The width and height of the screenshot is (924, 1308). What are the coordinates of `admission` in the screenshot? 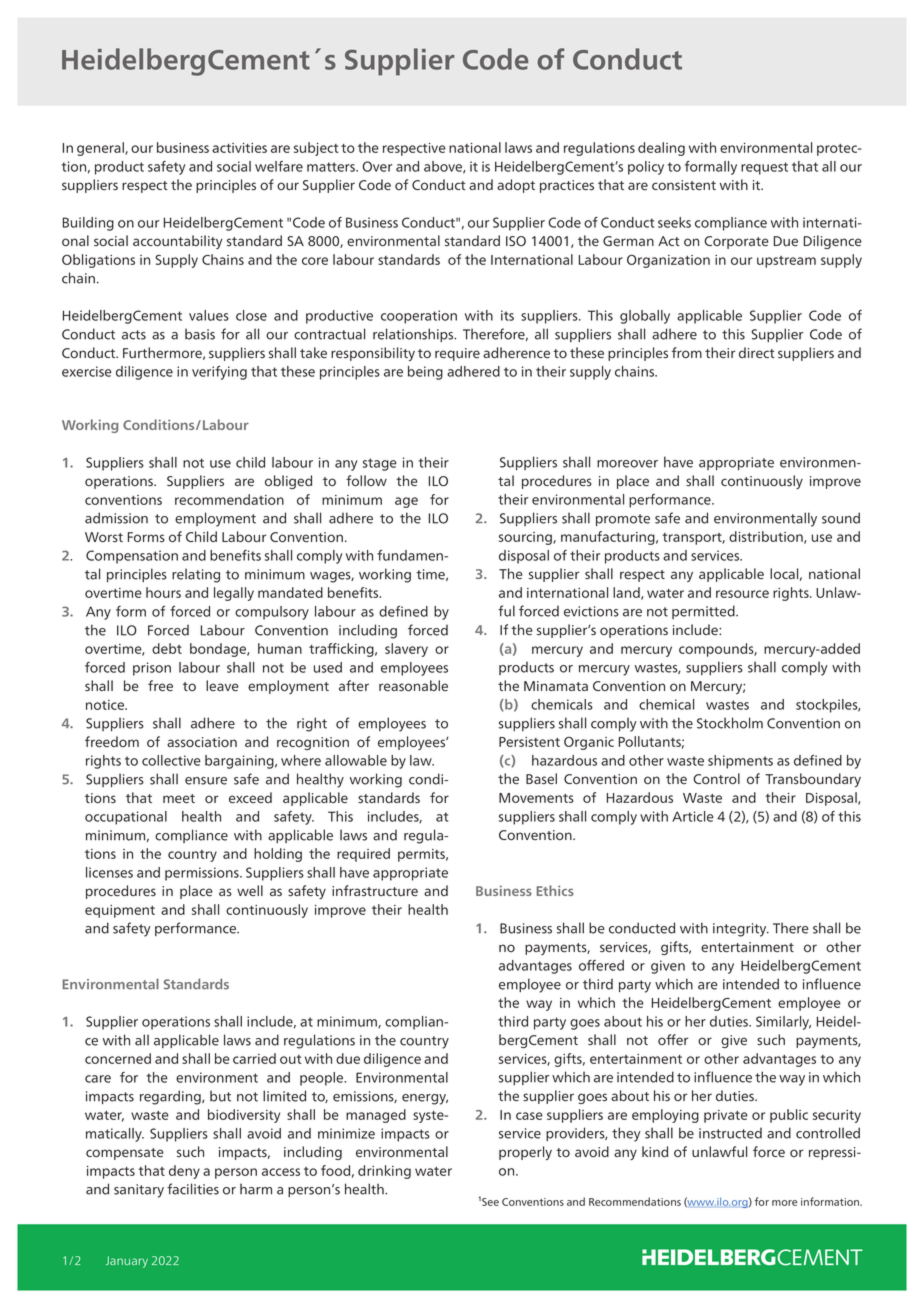 It's located at (116, 518).
